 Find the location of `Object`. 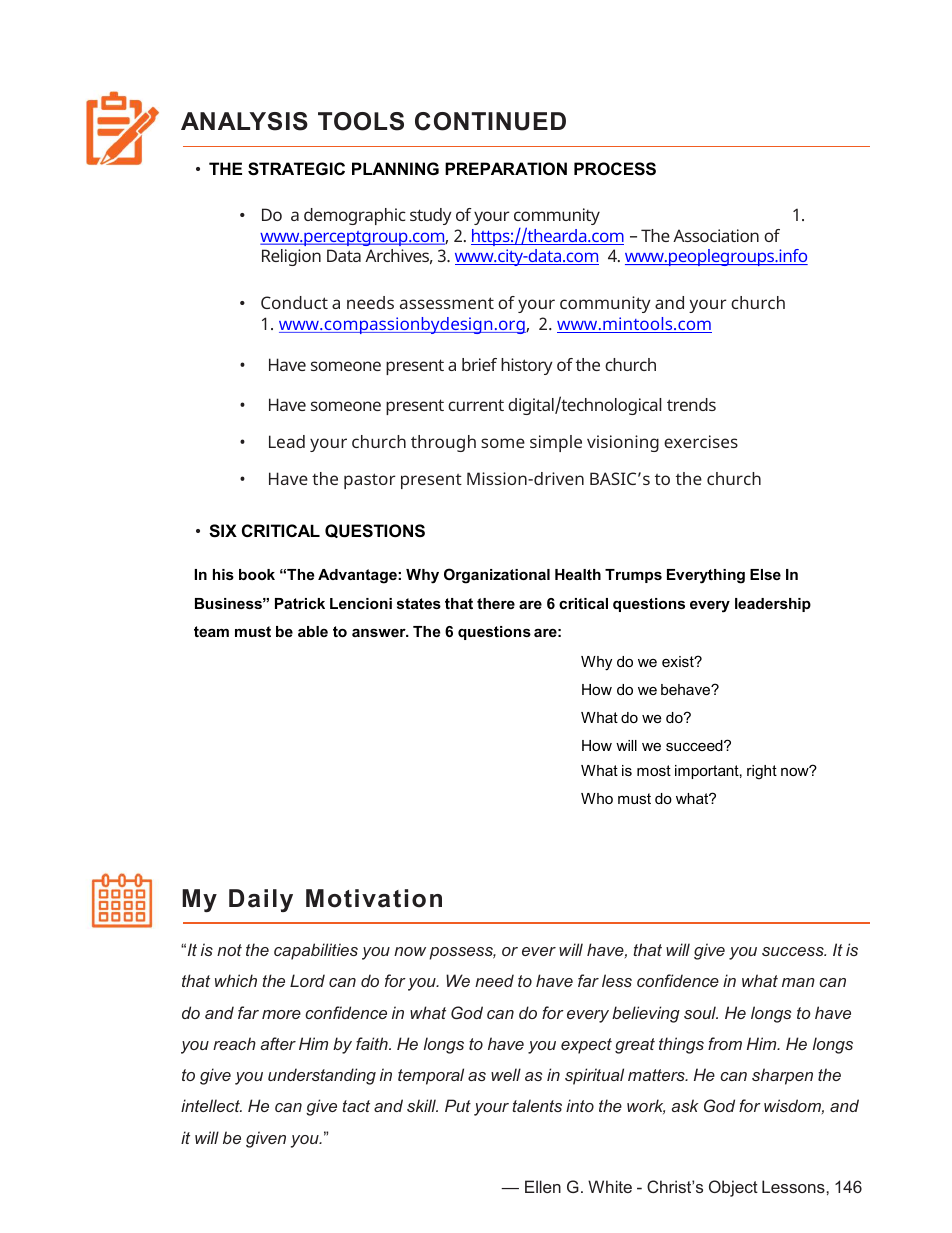

Object is located at coordinates (733, 1188).
